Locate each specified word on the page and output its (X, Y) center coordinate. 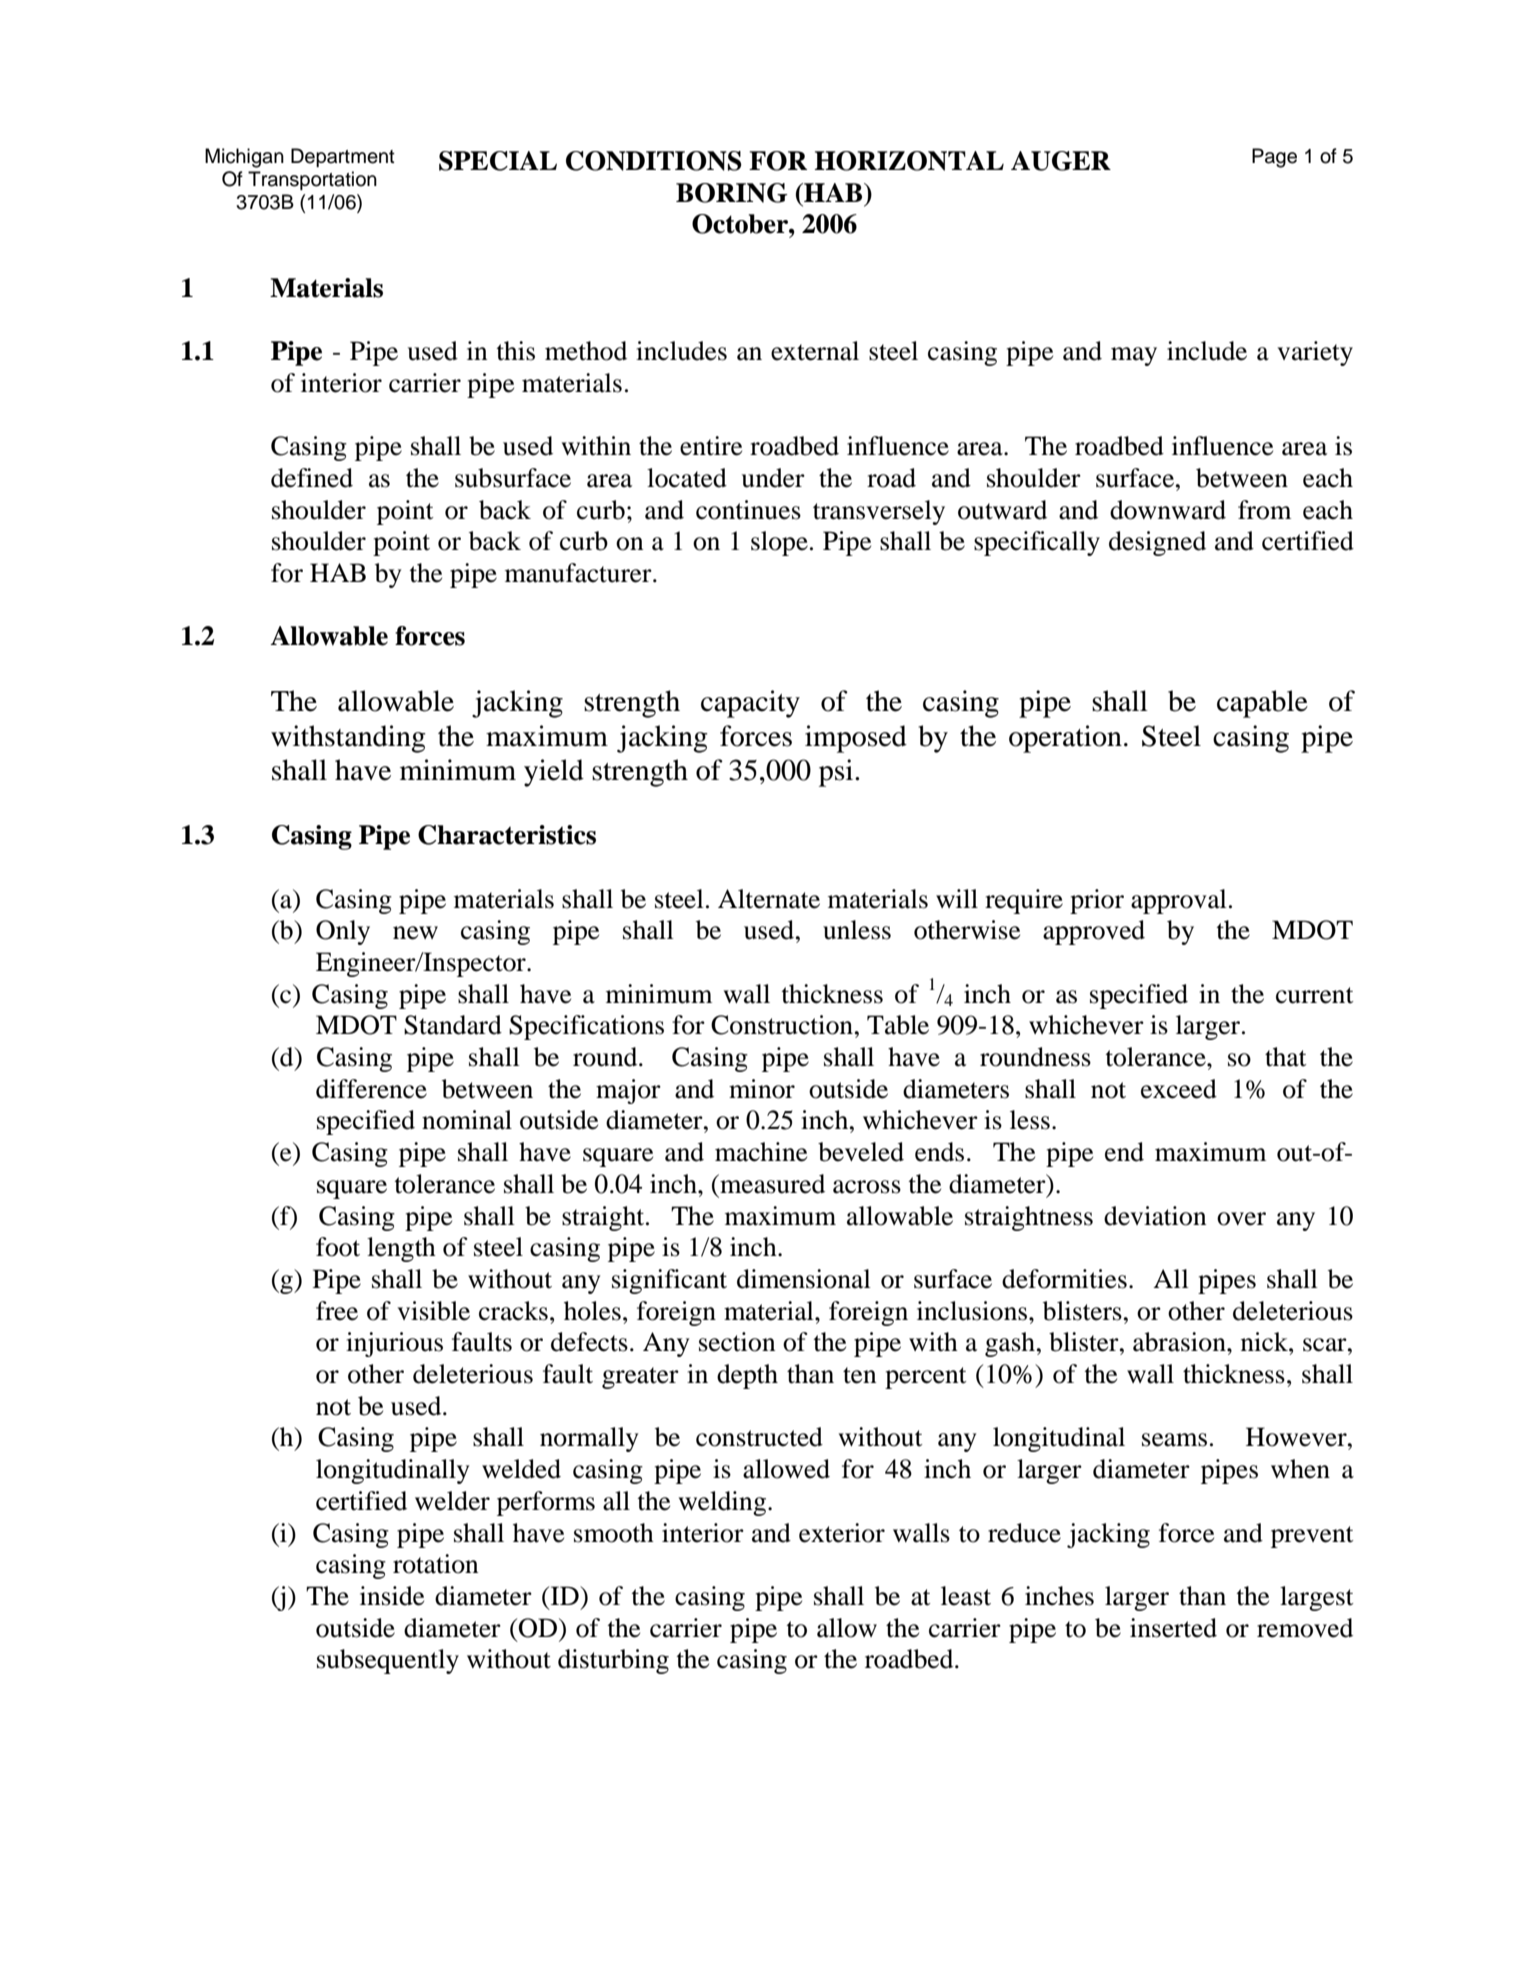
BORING (732, 193)
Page (1274, 158)
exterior (842, 1533)
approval (1179, 901)
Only (343, 932)
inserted (1173, 1628)
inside (392, 1596)
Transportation (312, 180)
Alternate (769, 899)
